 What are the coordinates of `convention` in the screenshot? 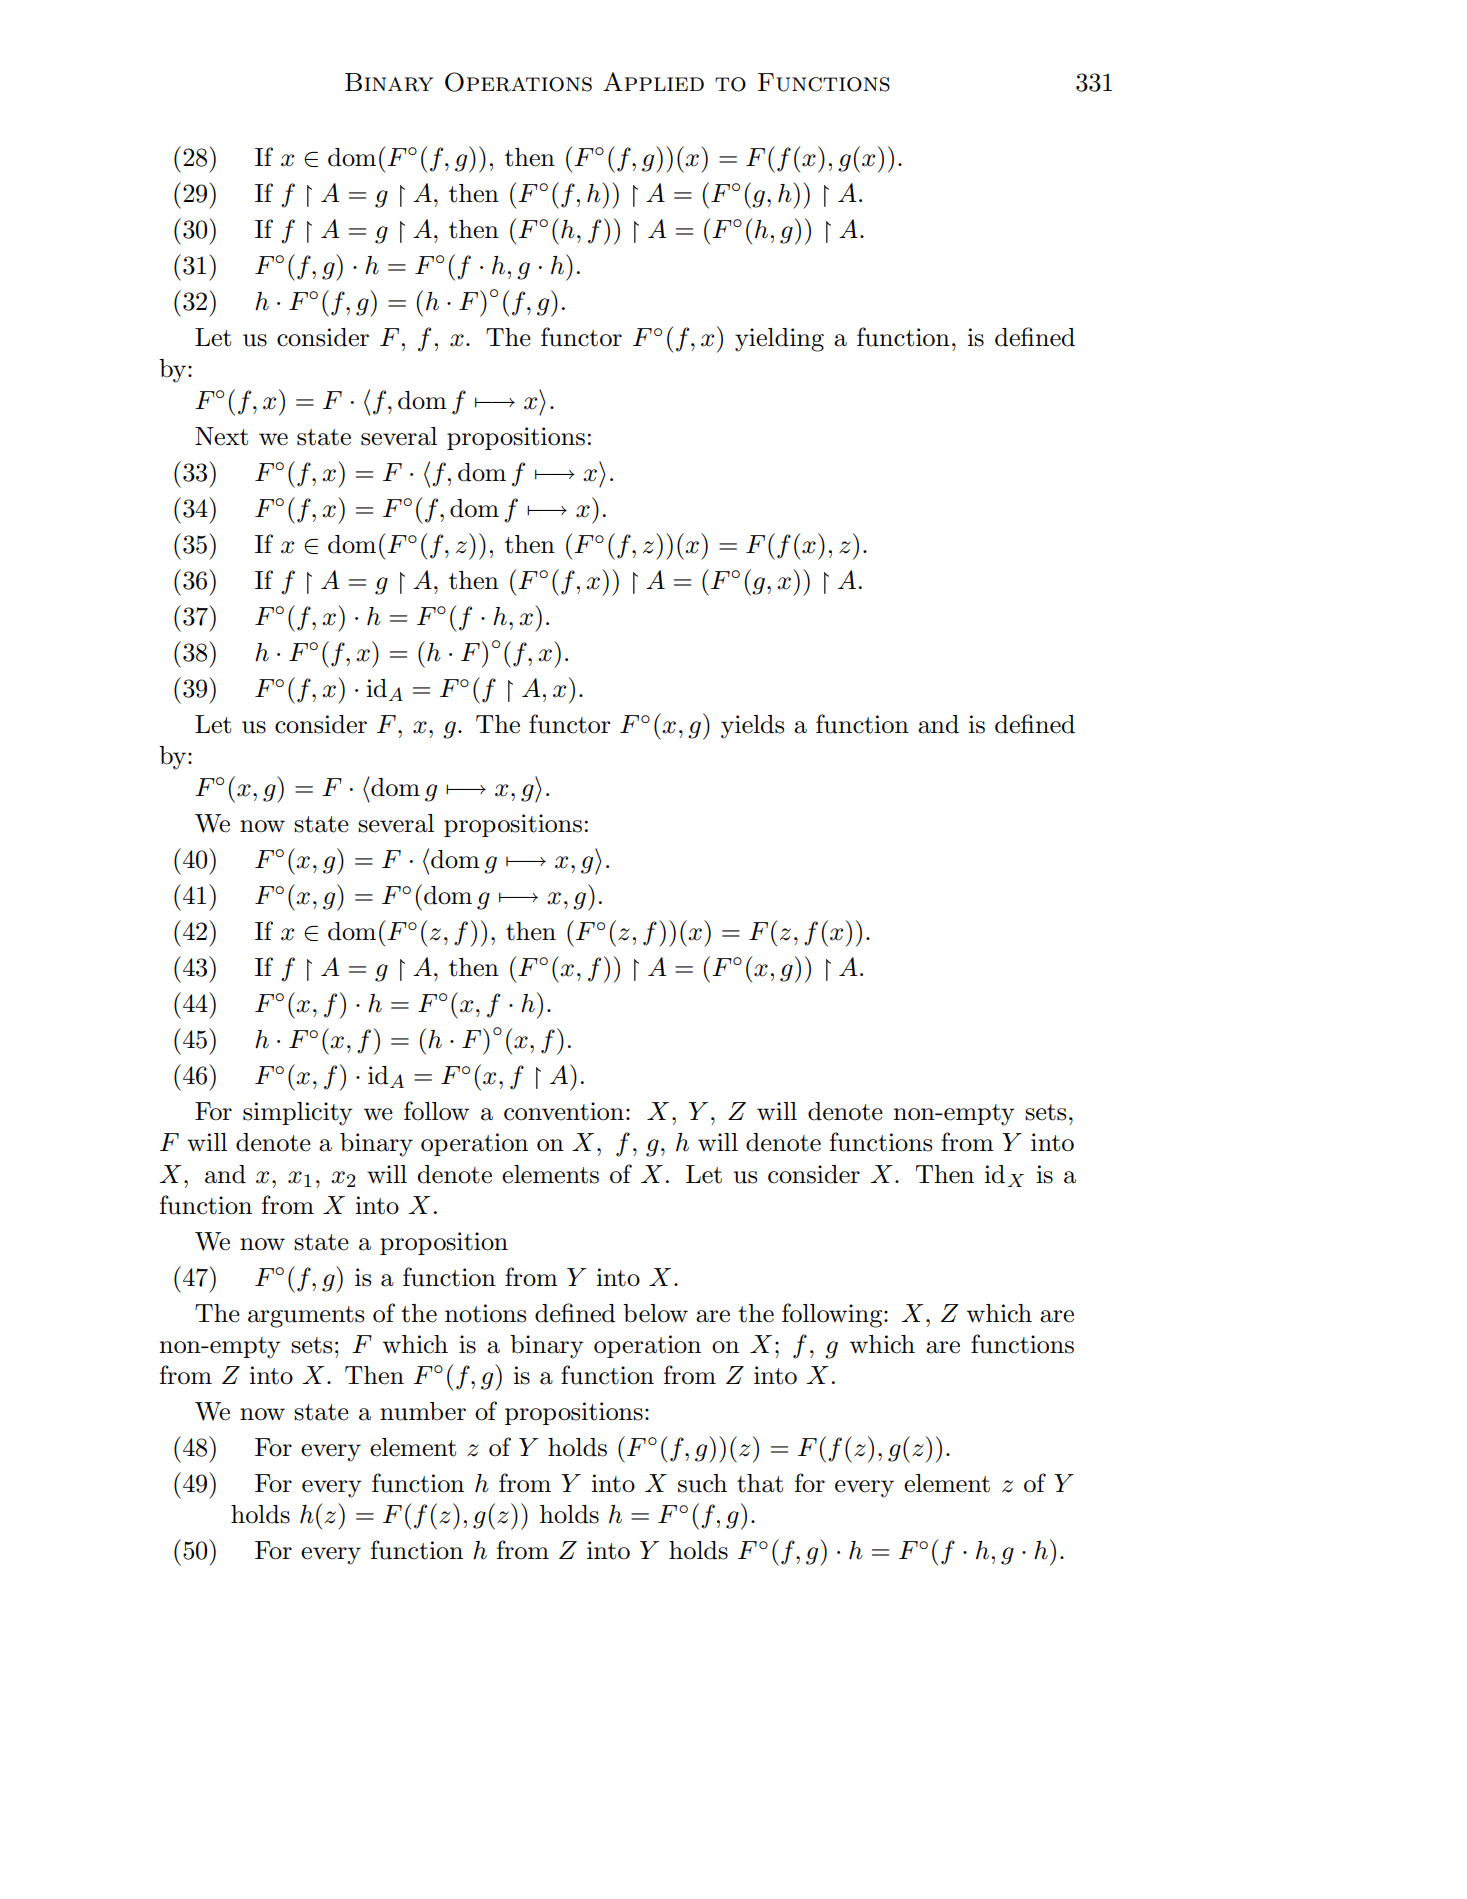 It's located at (564, 1111).
